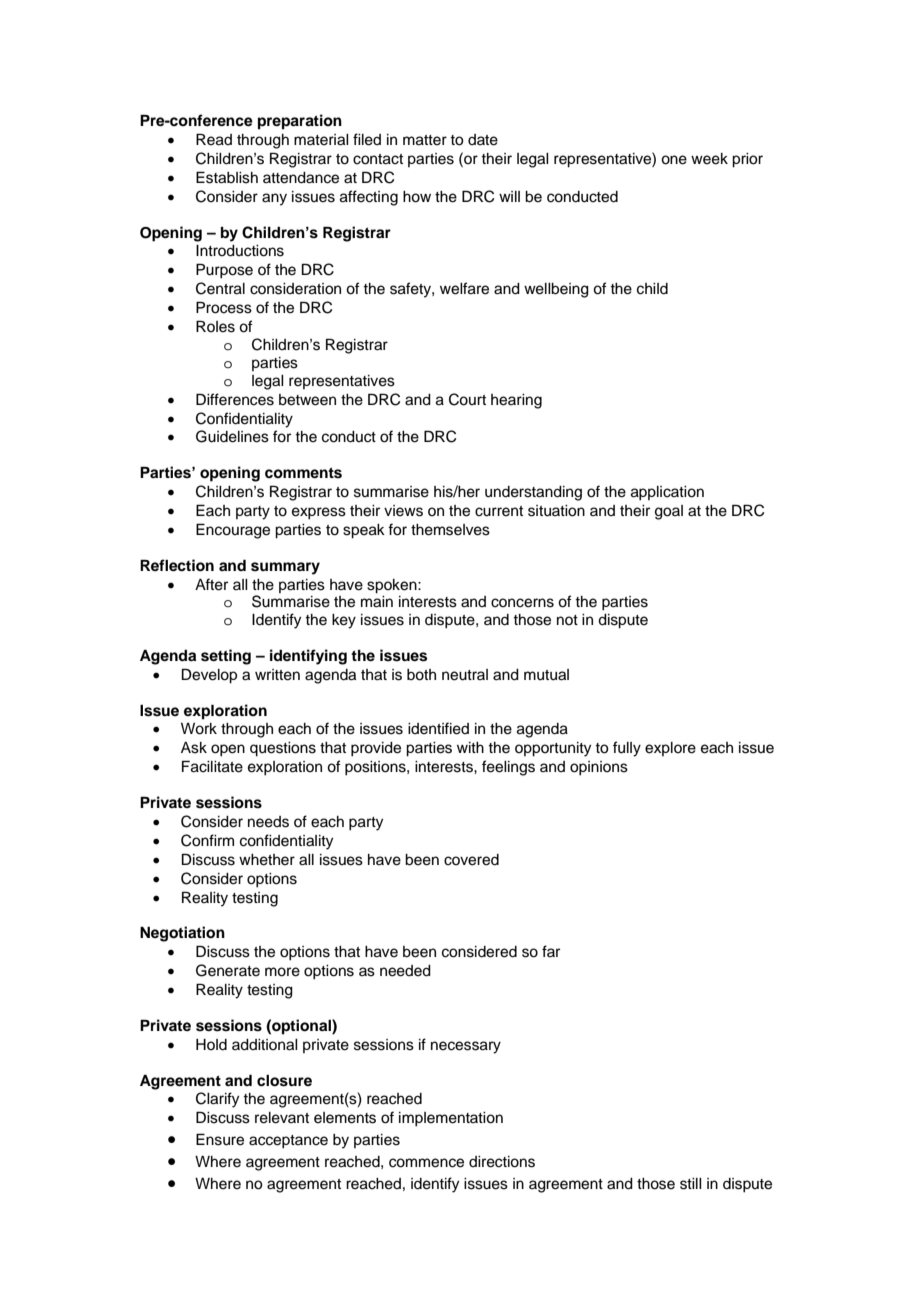 The image size is (924, 1308). I want to click on neutral, so click(465, 675).
